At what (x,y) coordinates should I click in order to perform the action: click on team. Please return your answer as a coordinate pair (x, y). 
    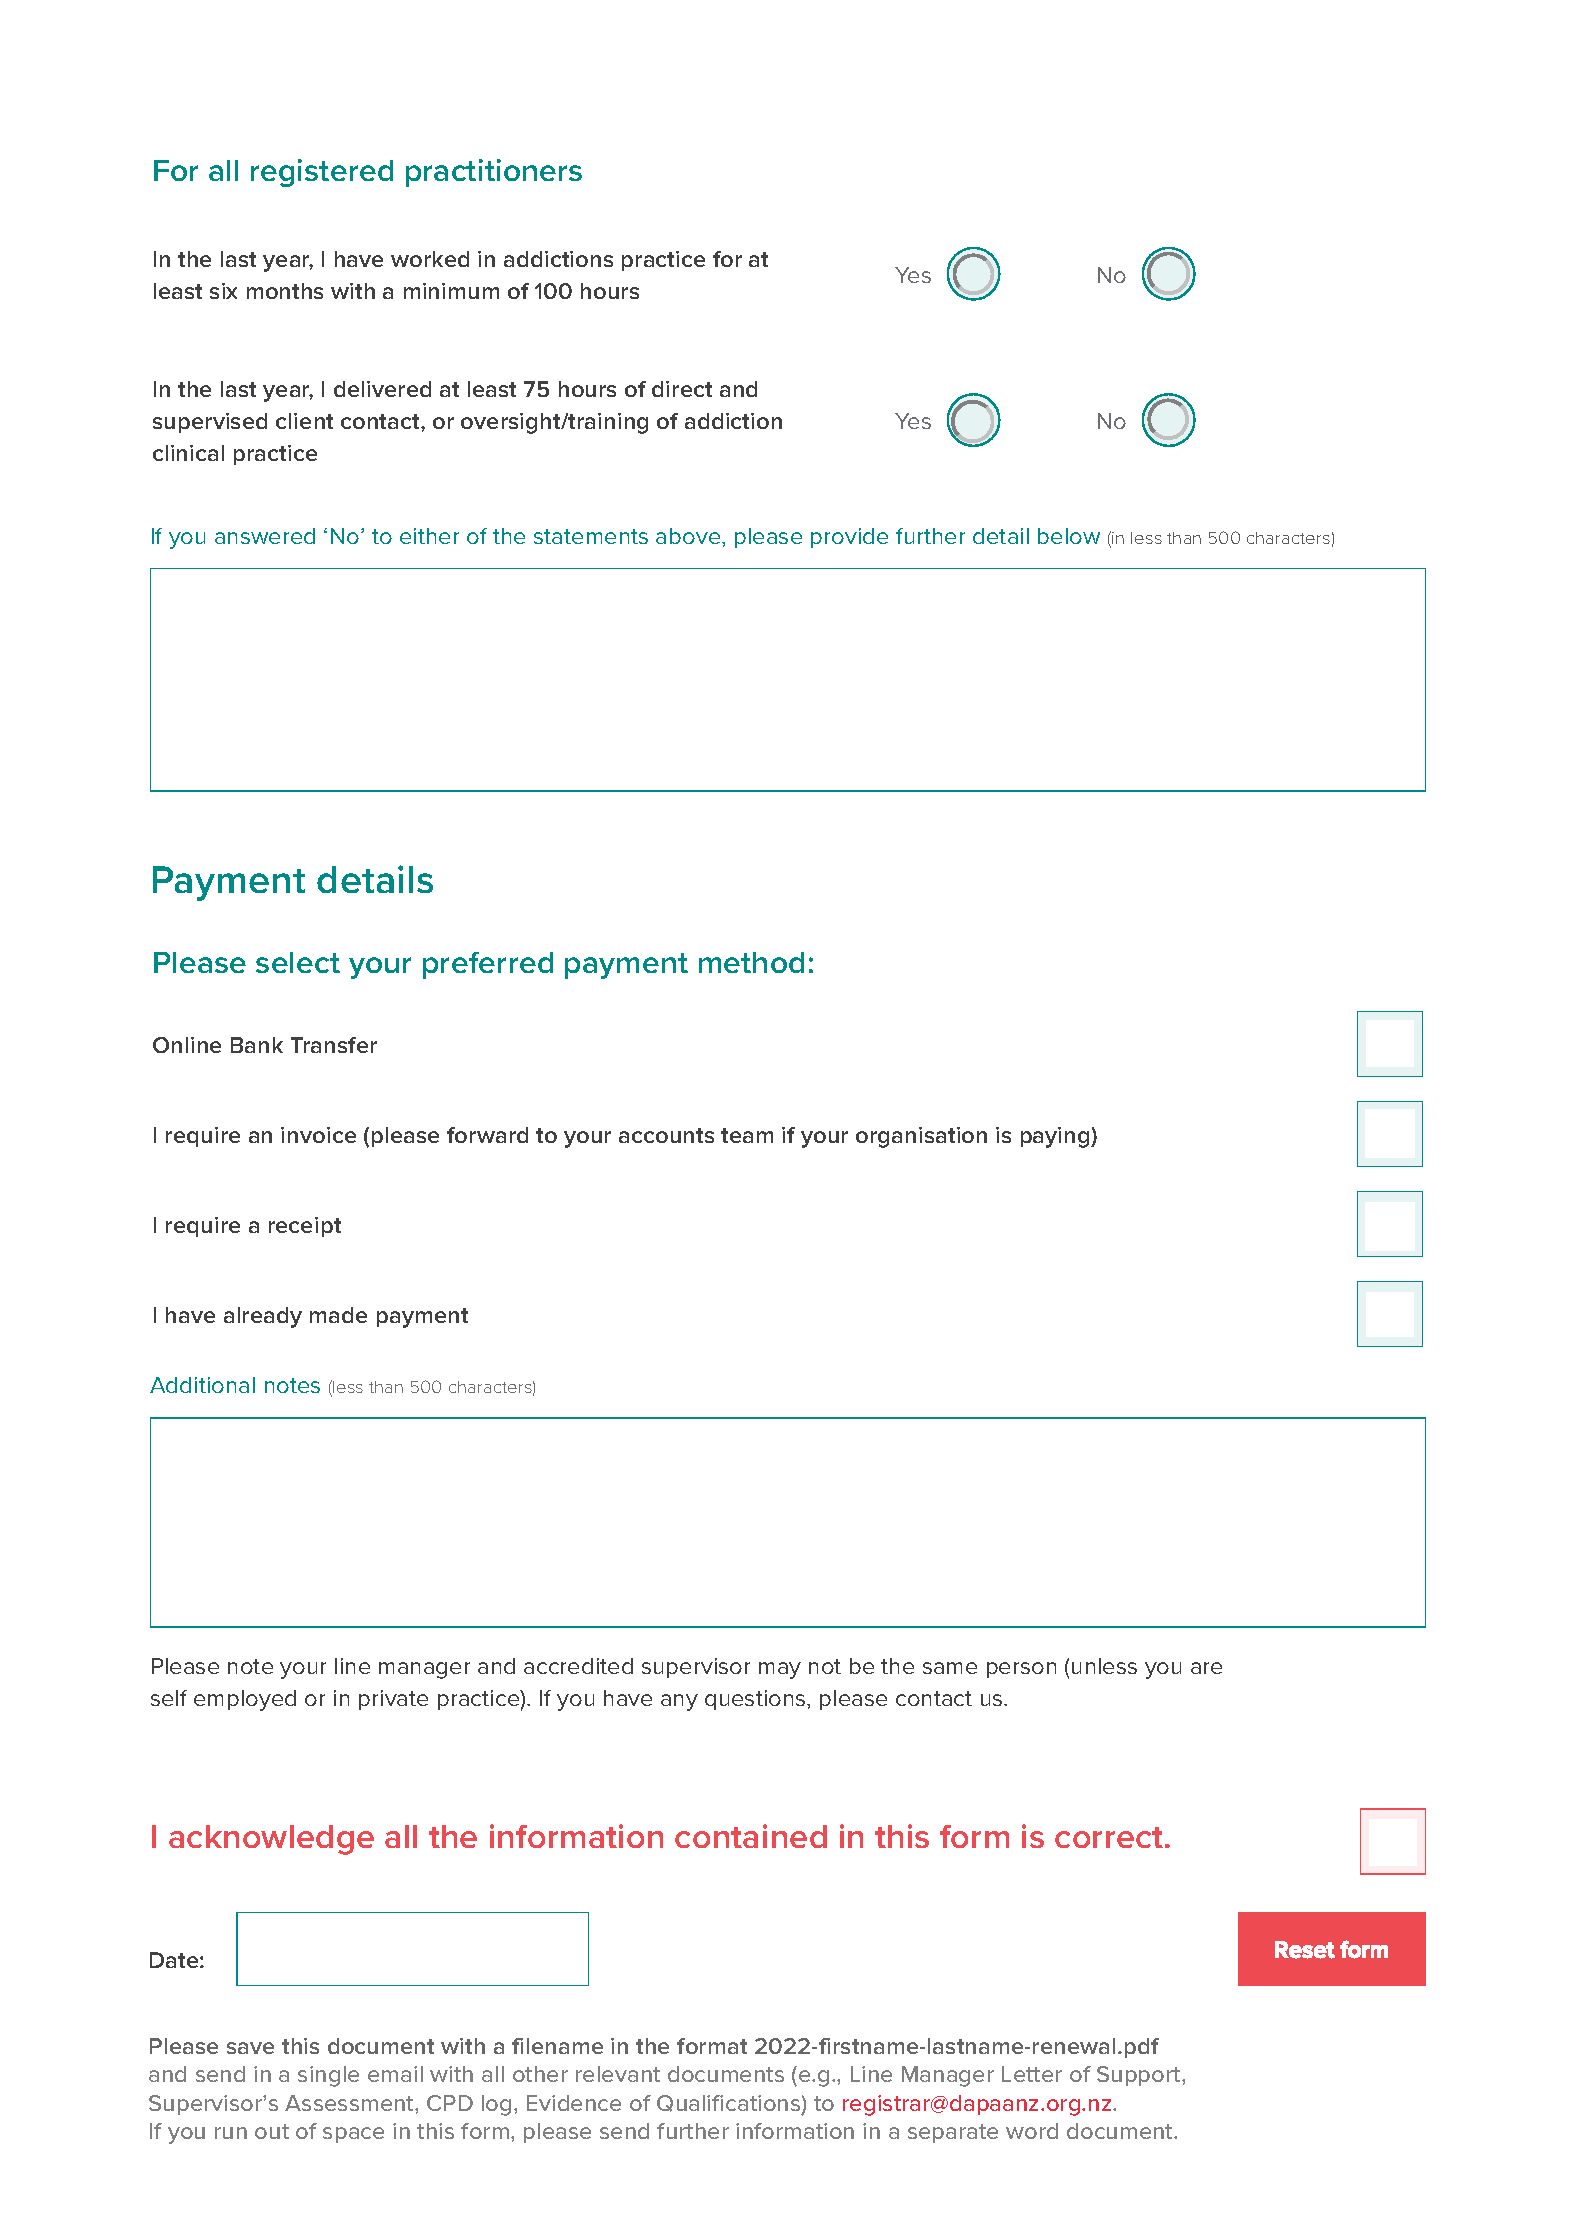
    Looking at the image, I should click on (747, 1135).
